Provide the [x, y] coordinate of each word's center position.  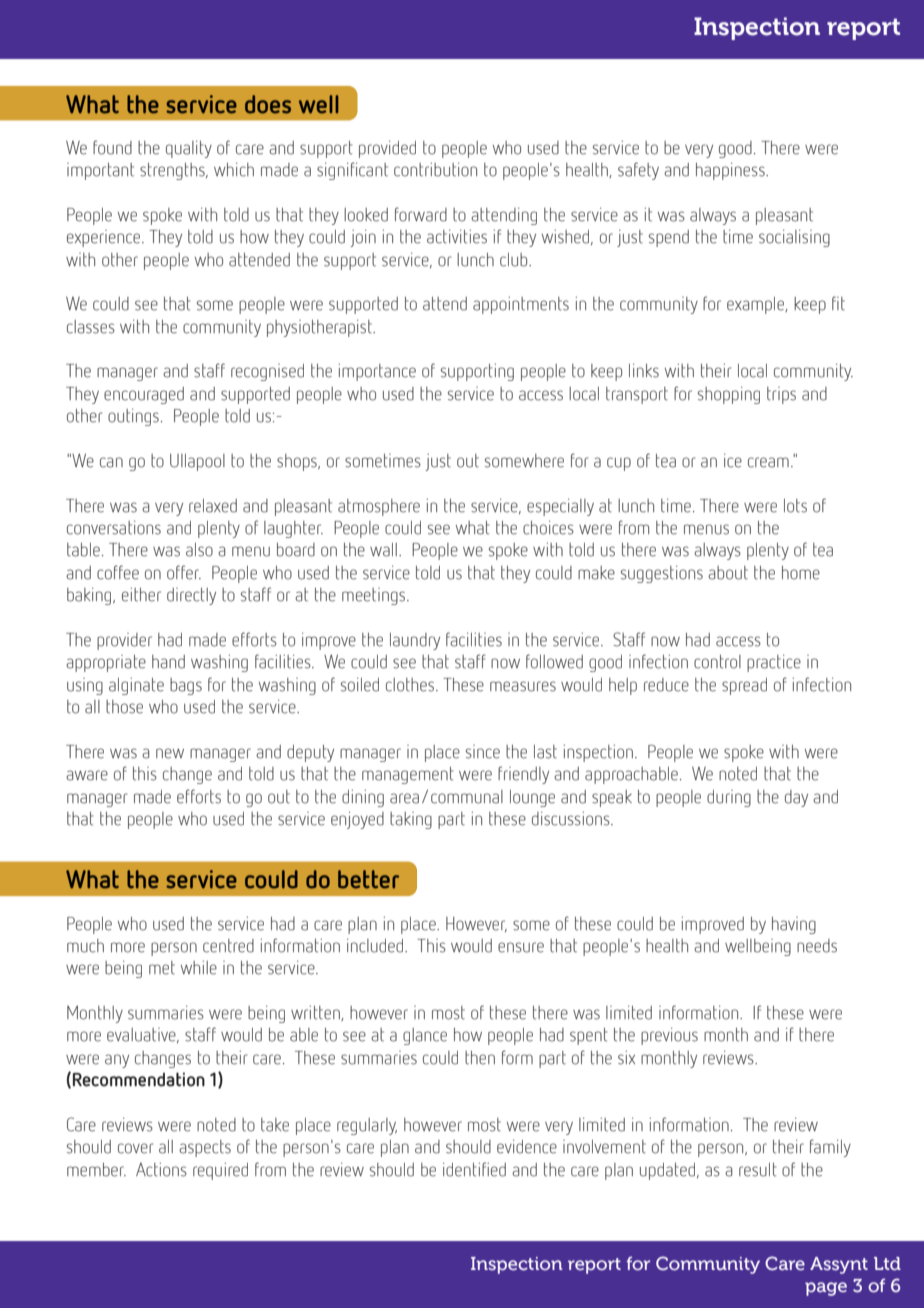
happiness [731, 171]
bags [186, 686]
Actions [161, 1169]
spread [744, 686]
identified [474, 1169]
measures [523, 686]
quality [189, 149]
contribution [435, 169]
